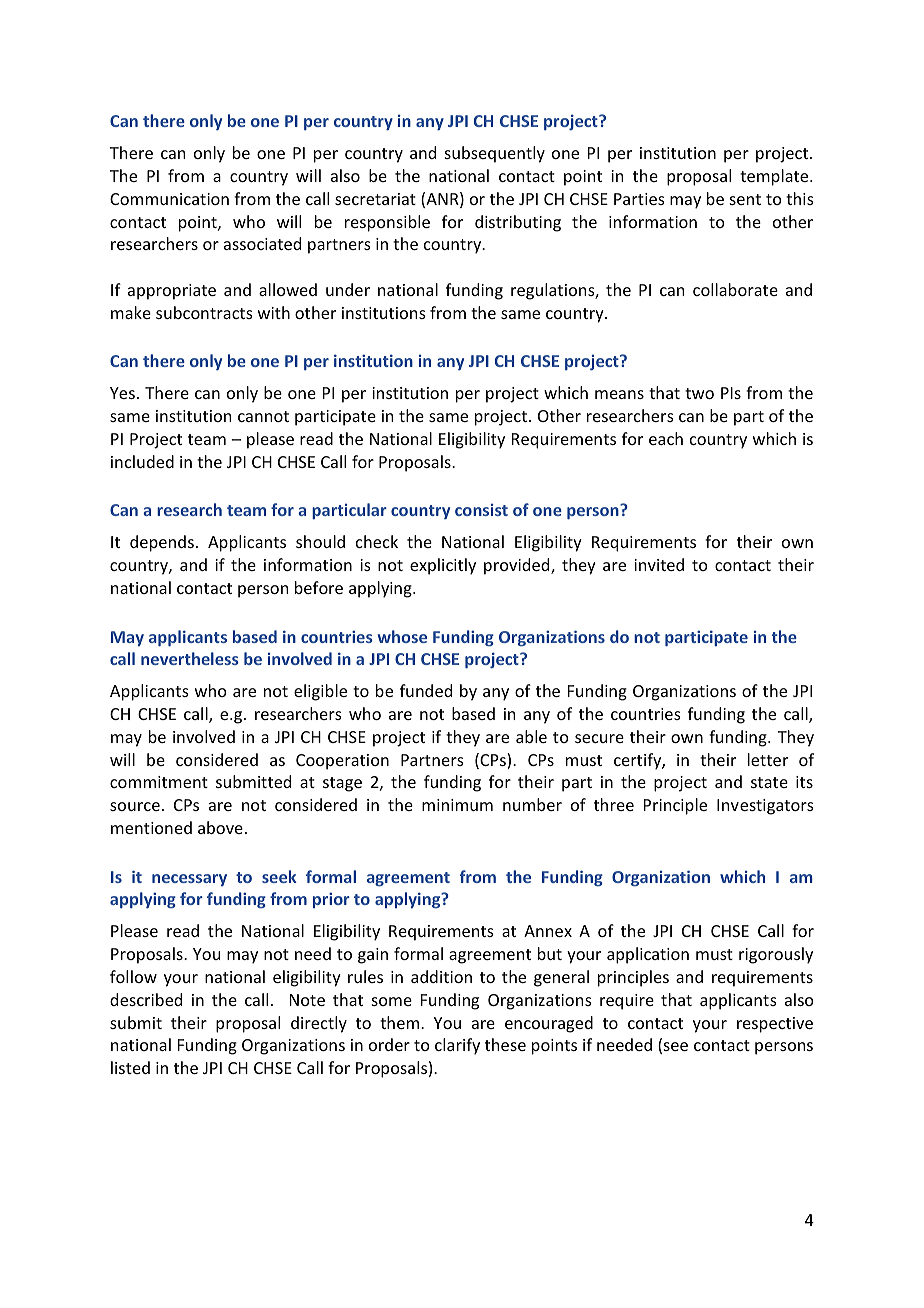 The width and height of the document is (924, 1308). Describe the element at coordinates (659, 564) in the document. I see `invited` at that location.
